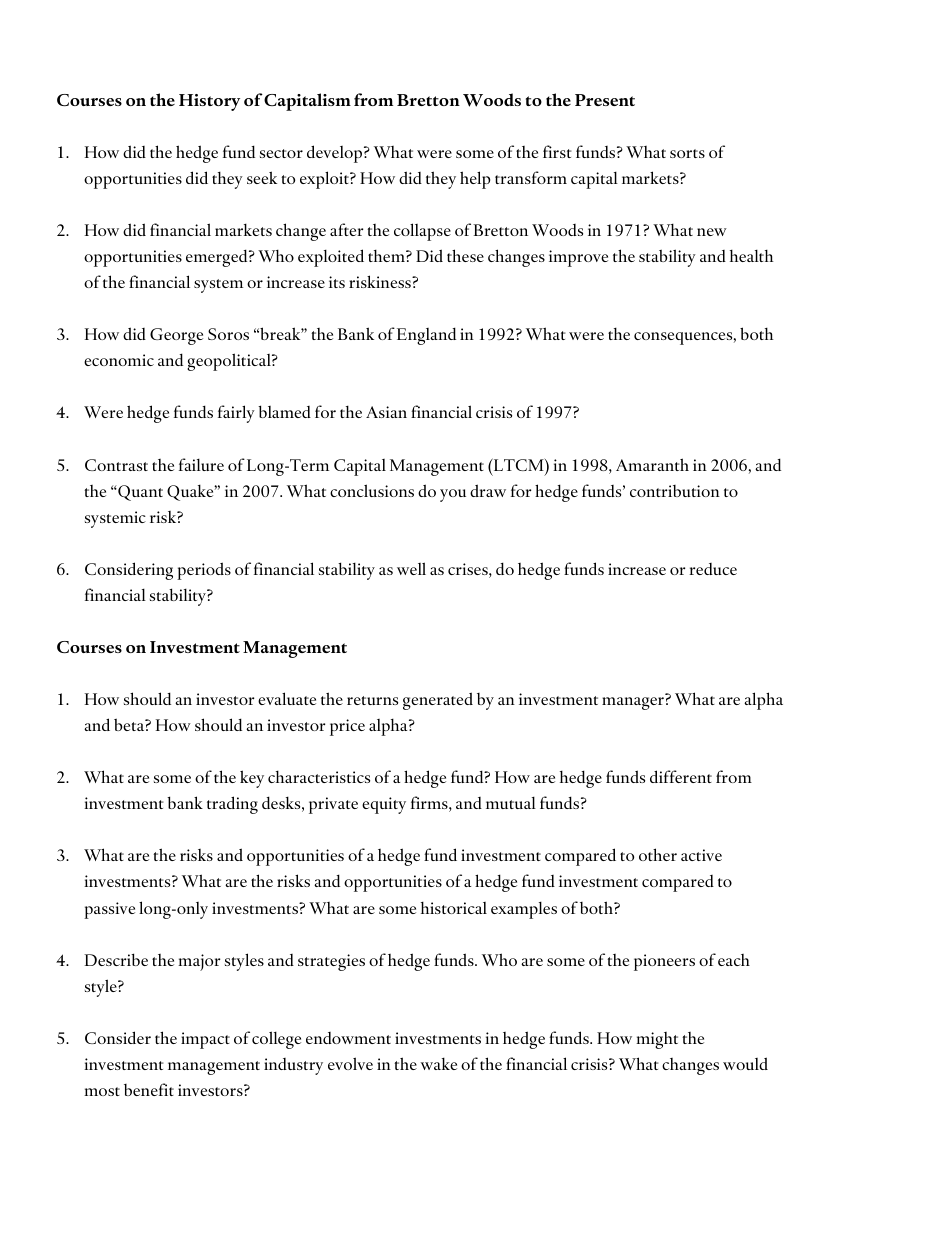 This screenshot has width=952, height=1233. I want to click on George, so click(176, 336).
